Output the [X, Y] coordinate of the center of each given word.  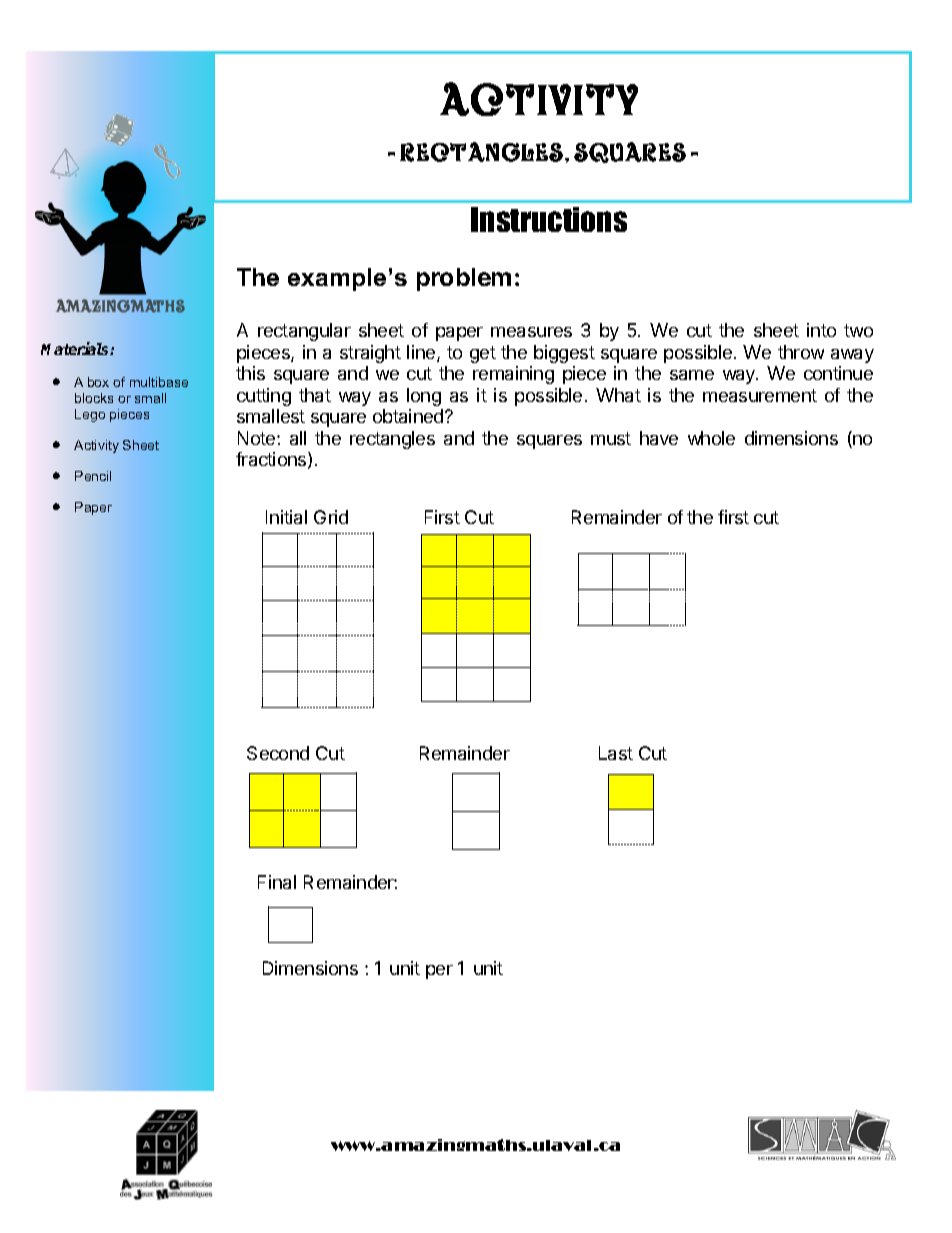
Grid [331, 517]
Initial [286, 517]
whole [711, 438]
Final [277, 882]
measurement [760, 395]
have [659, 438]
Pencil [93, 476]
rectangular [304, 332]
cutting [264, 397]
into [821, 330]
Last [616, 753]
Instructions [549, 219]
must [611, 438]
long [424, 397]
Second [278, 753]
